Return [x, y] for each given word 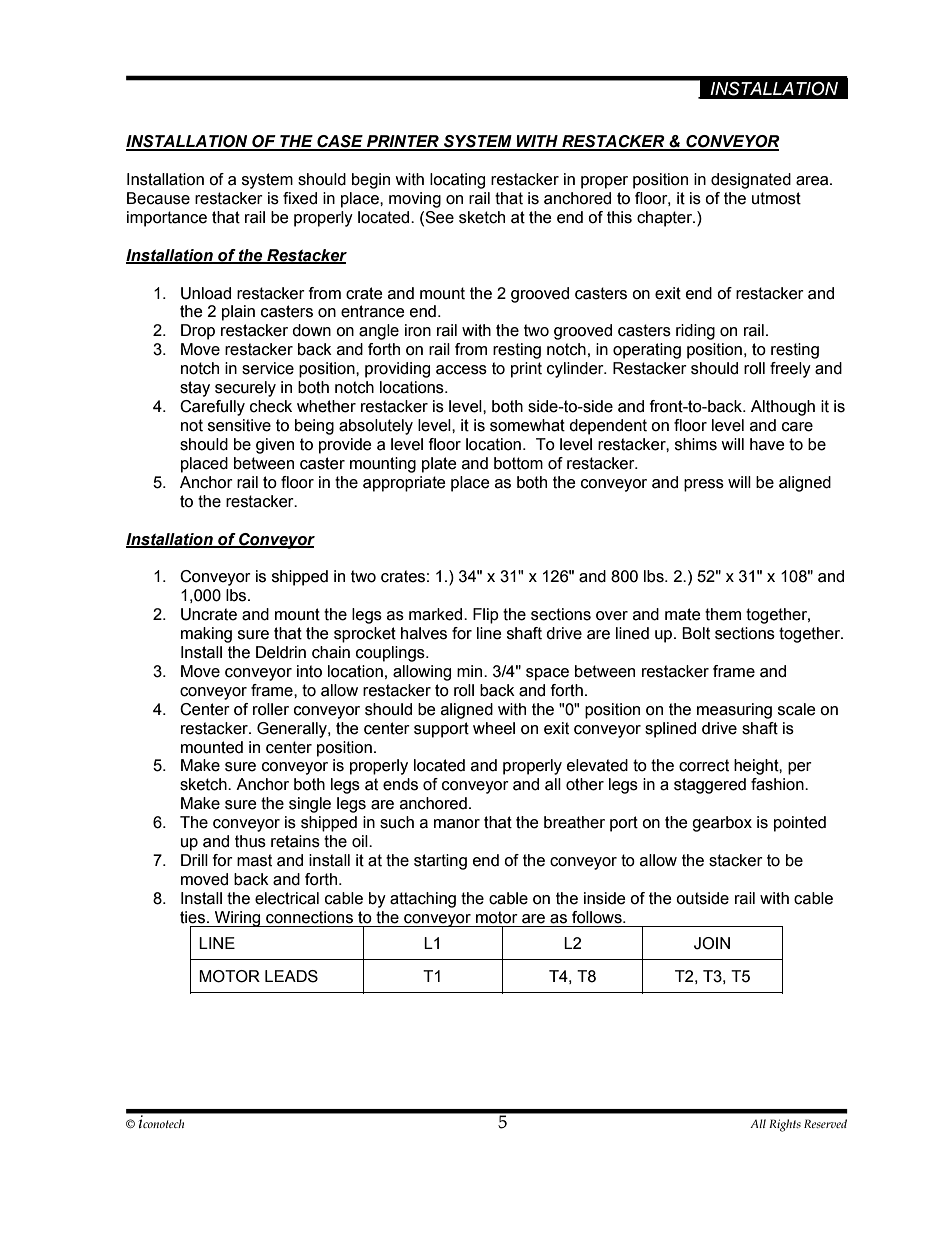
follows [598, 917]
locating [457, 181]
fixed [300, 198]
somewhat [527, 425]
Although [783, 408]
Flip [486, 616]
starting [440, 862]
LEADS [291, 976]
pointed [800, 824]
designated [751, 181]
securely [245, 389]
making [206, 635]
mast [254, 860]
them [723, 614]
